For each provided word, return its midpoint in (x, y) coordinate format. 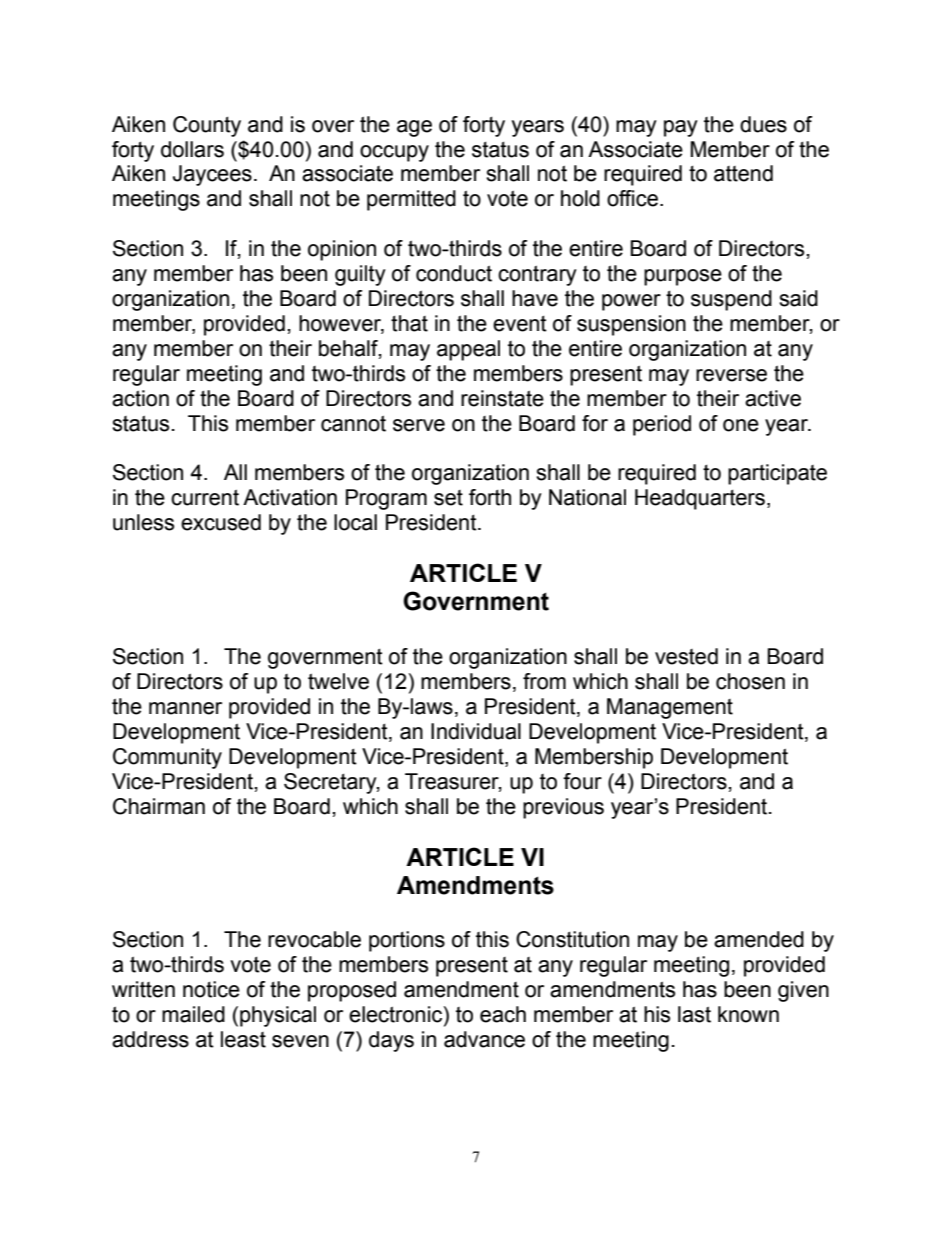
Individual (476, 731)
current (205, 497)
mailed (193, 1014)
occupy (394, 153)
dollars (192, 149)
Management (670, 708)
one (741, 425)
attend (743, 173)
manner (185, 708)
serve (419, 425)
